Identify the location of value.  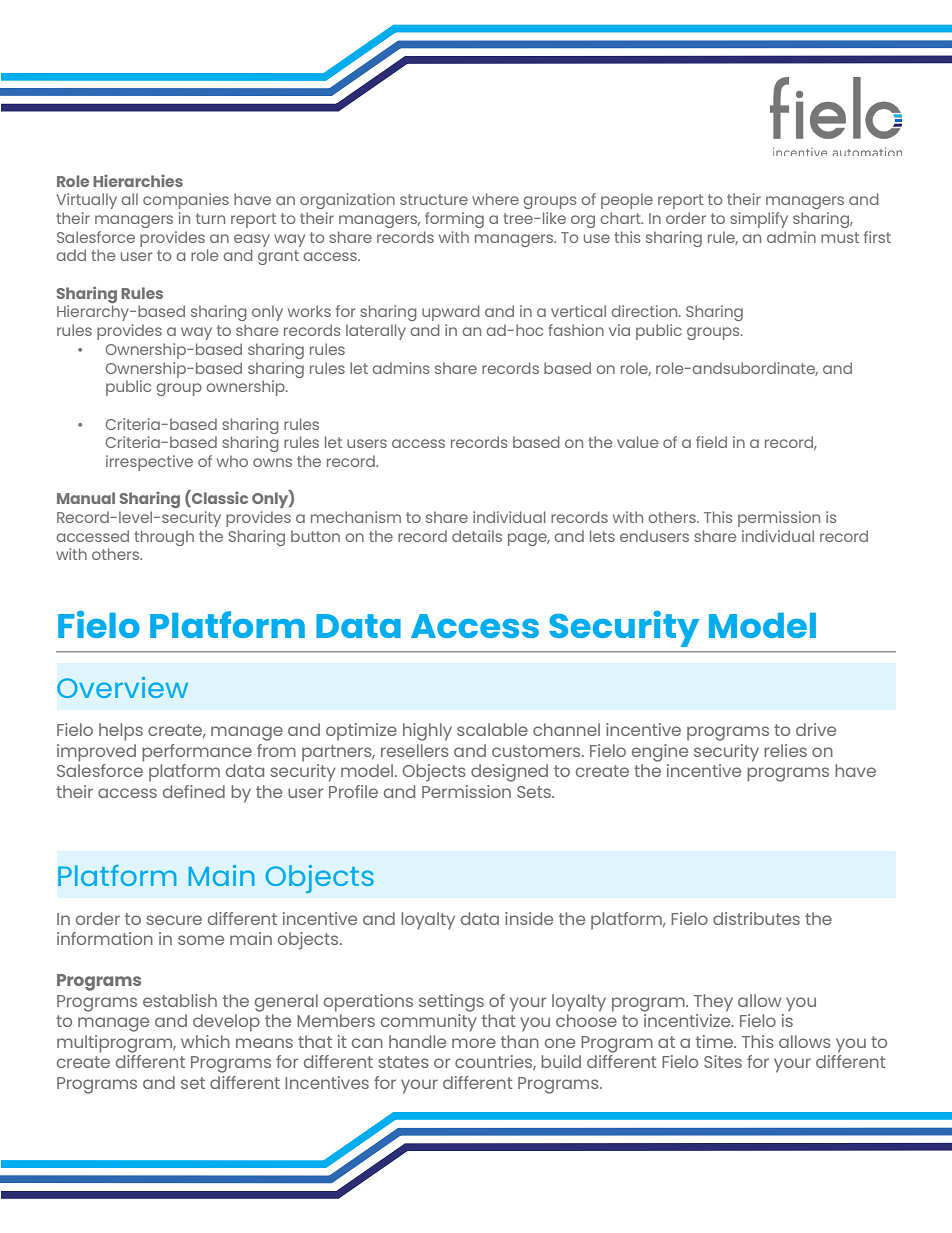
(637, 442).
